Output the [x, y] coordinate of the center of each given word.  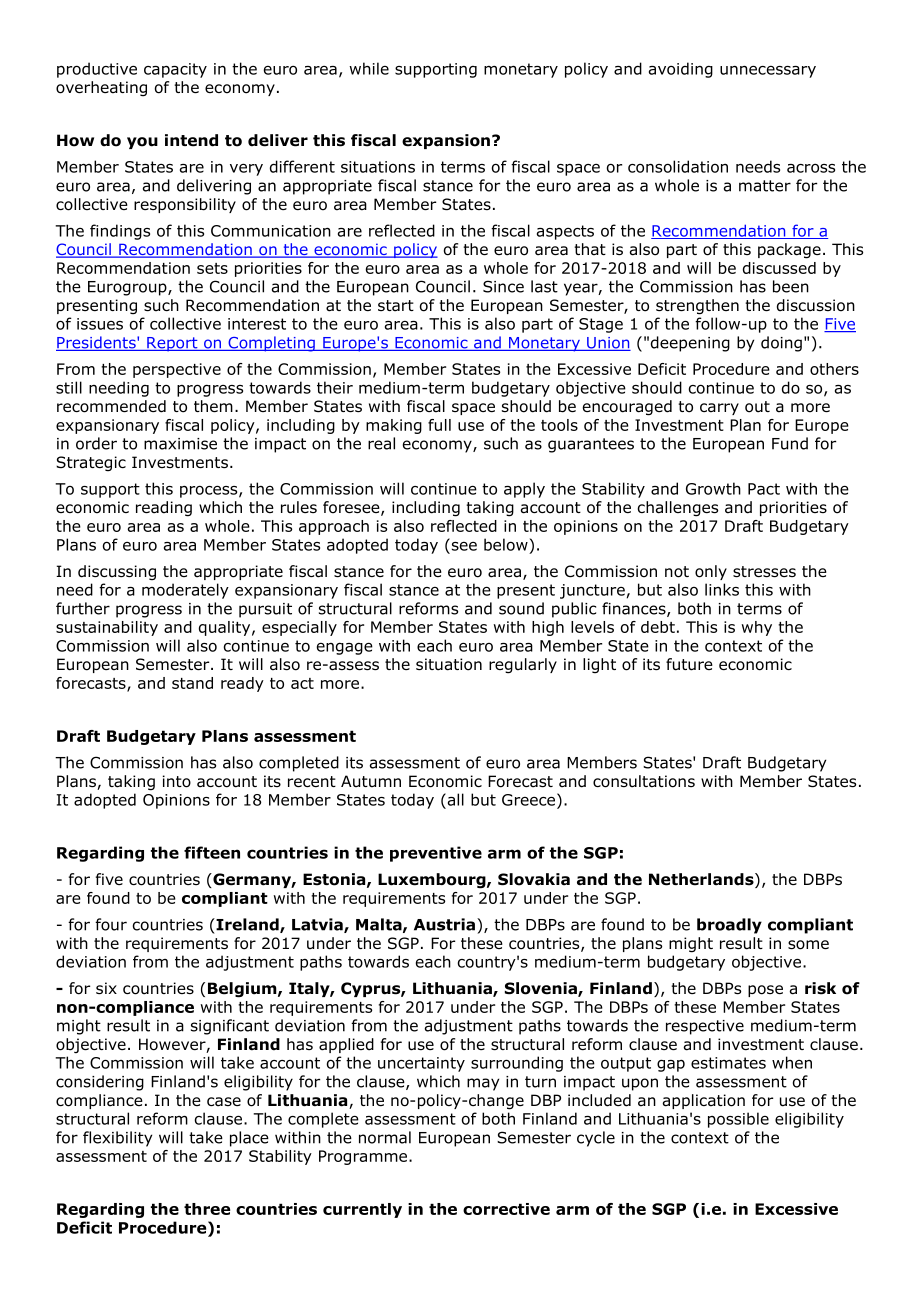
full [439, 425]
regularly [523, 666]
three [207, 1209]
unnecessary [768, 72]
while [369, 68]
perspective [177, 370]
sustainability [107, 628]
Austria [446, 924]
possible [738, 1120]
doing [781, 344]
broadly [729, 926]
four [111, 924]
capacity [175, 70]
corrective [506, 1209]
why [757, 628]
